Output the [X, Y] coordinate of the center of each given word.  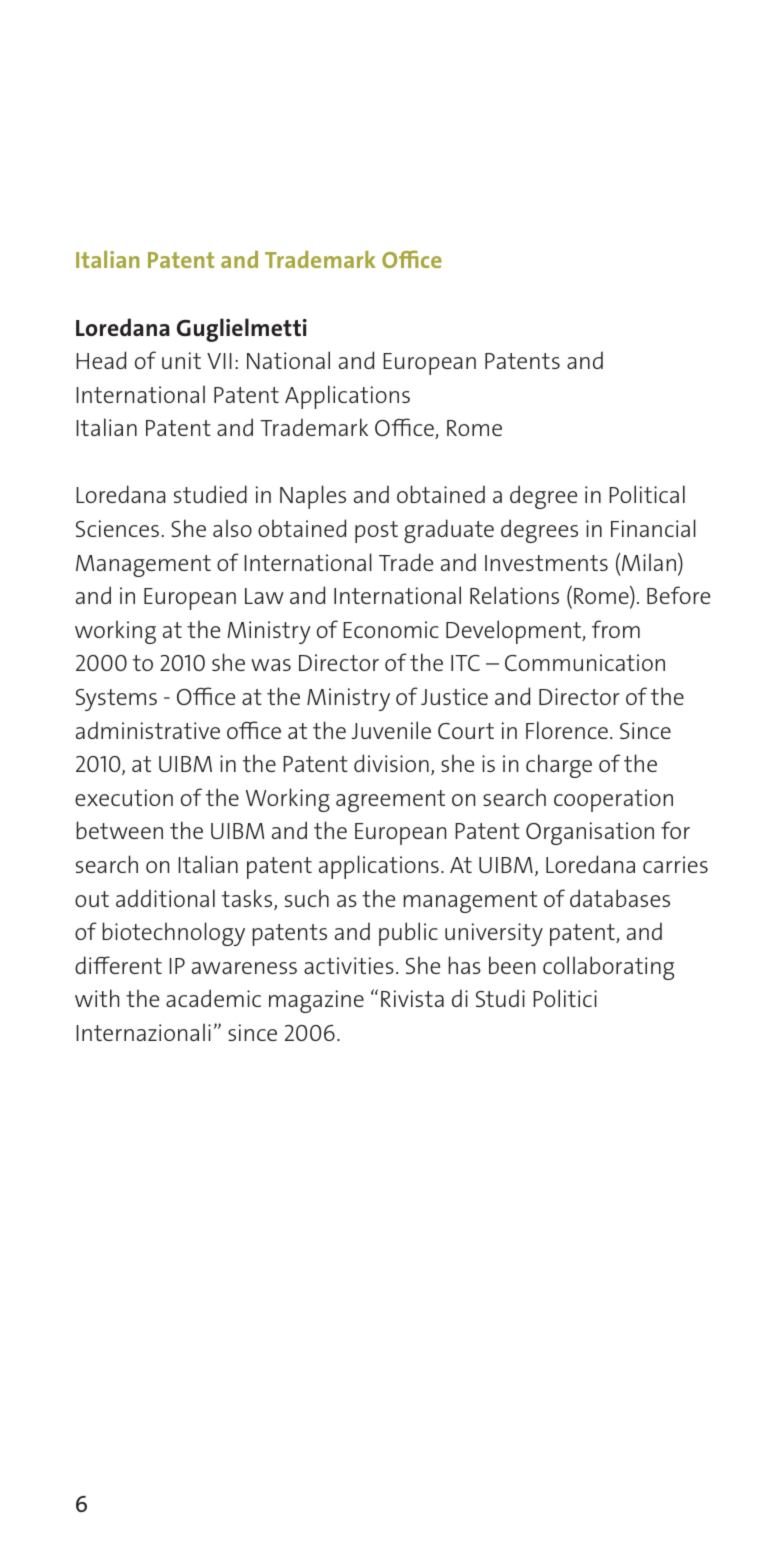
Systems [116, 700]
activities [349, 965]
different [118, 965]
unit [181, 360]
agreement [390, 801]
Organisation [590, 833]
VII [219, 361]
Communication [585, 662]
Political [647, 494]
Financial [653, 528]
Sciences [119, 528]
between [119, 830]
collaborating [608, 968]
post [376, 532]
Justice [454, 696]
